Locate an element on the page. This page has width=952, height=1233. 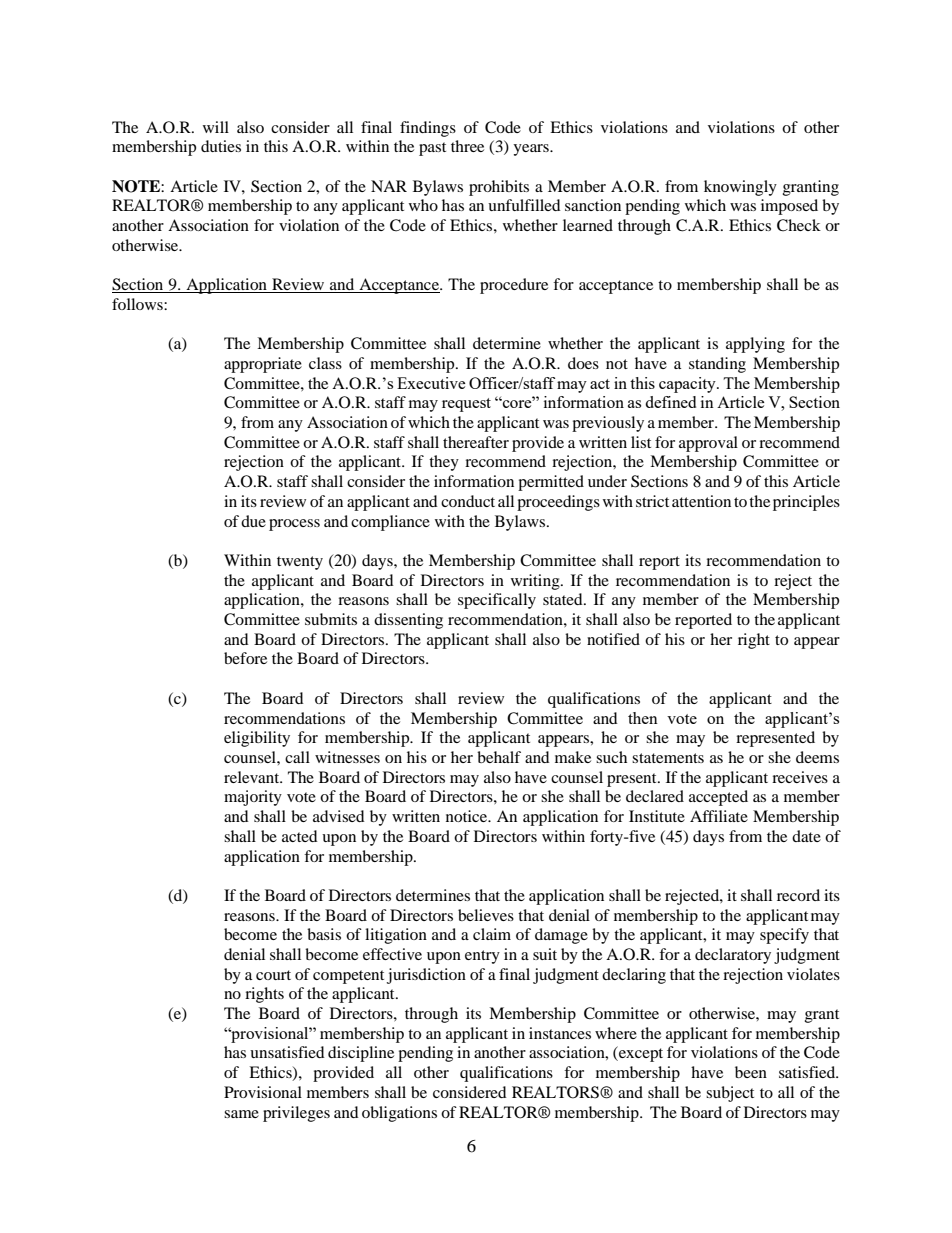
before is located at coordinates (245, 658).
